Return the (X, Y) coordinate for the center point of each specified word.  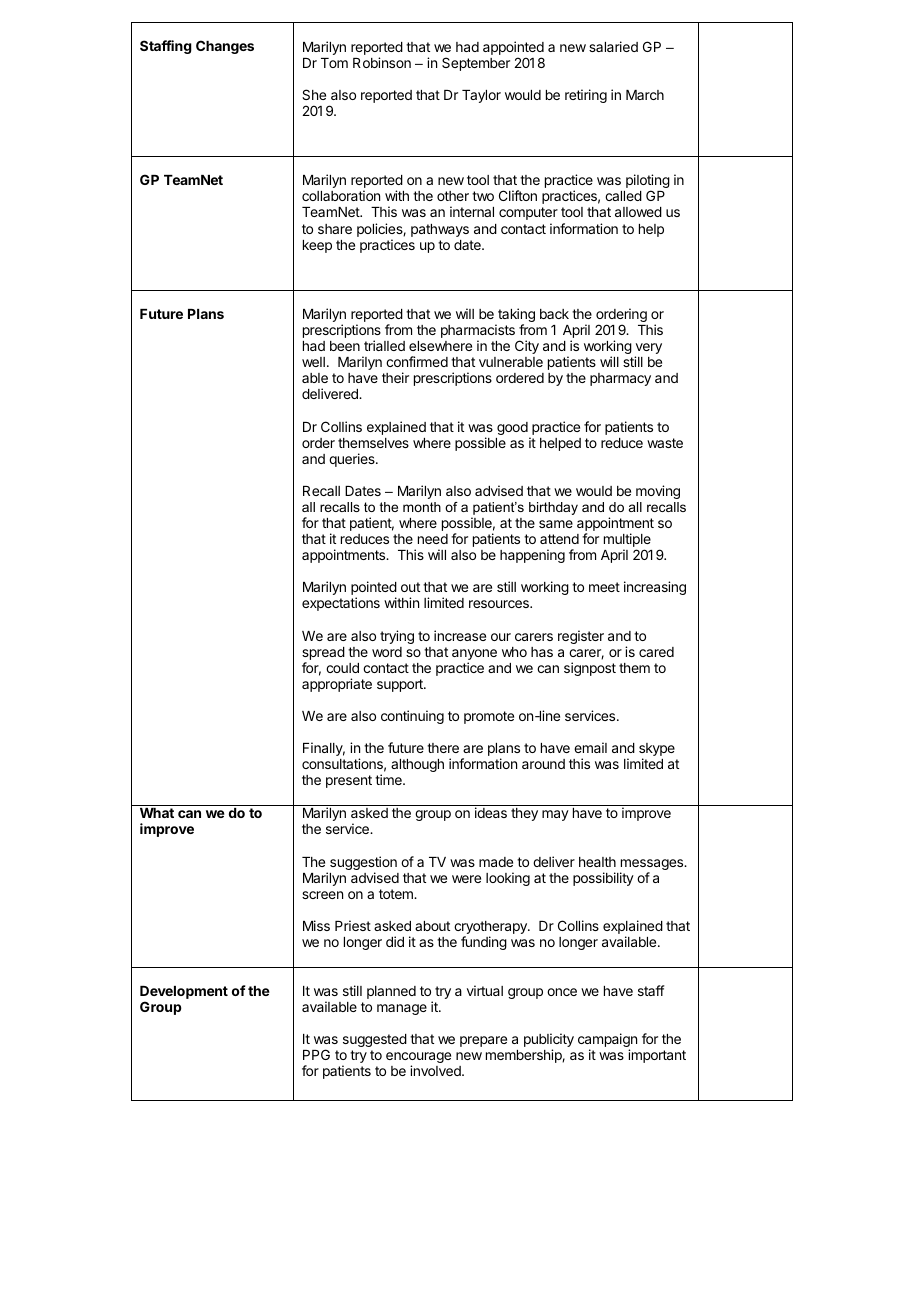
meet (604, 587)
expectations (341, 604)
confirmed (417, 361)
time (389, 779)
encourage (418, 1059)
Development (184, 992)
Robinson (382, 62)
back (554, 314)
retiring (586, 96)
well (313, 362)
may (555, 815)
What (157, 813)
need (433, 539)
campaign (607, 1041)
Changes (225, 47)
